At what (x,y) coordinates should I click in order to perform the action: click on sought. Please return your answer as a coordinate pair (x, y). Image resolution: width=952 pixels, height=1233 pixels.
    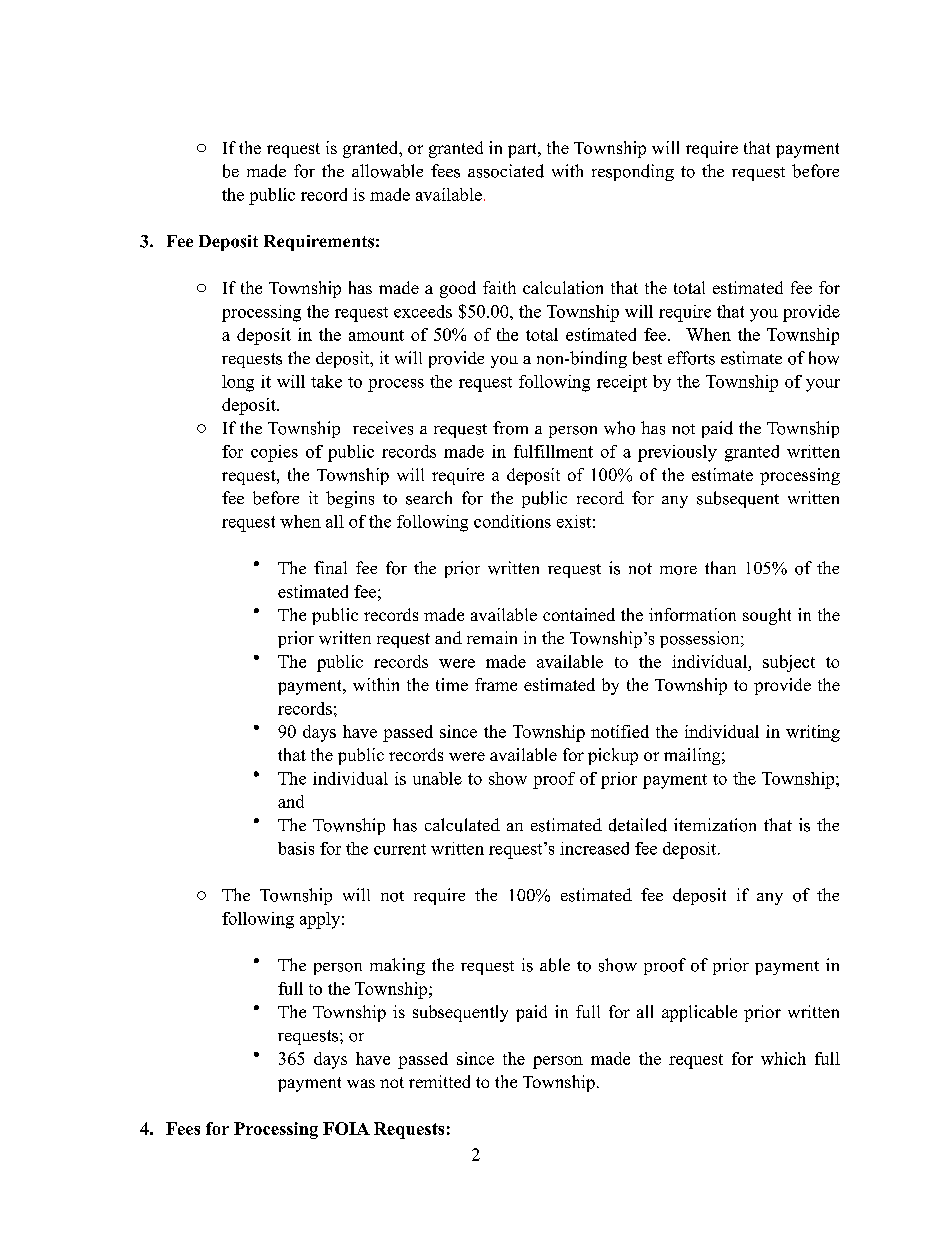
    Looking at the image, I should click on (767, 616).
